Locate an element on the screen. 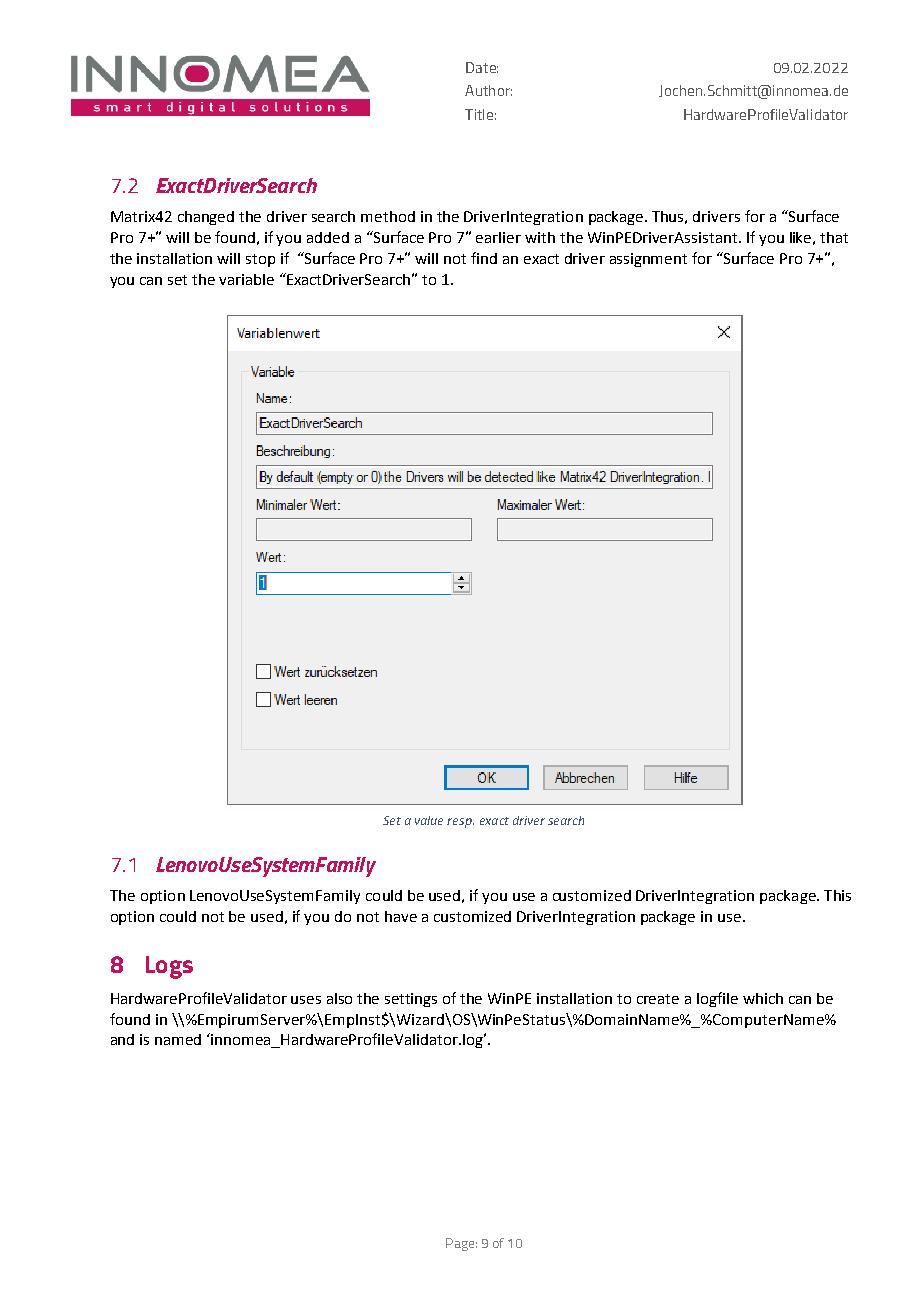 The width and height of the screenshot is (924, 1308). value is located at coordinates (429, 820).
